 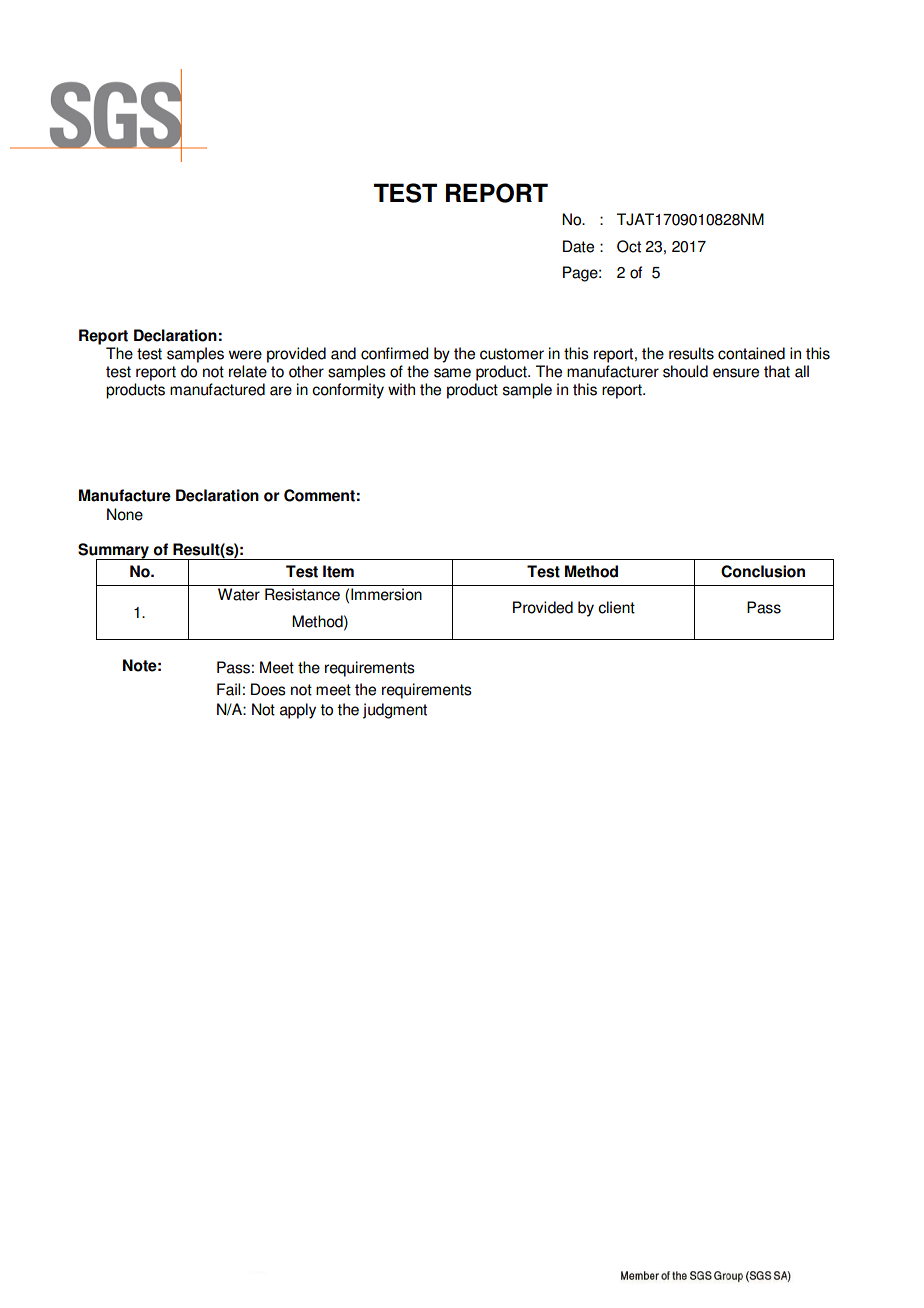 I want to click on Fail, so click(x=228, y=689).
